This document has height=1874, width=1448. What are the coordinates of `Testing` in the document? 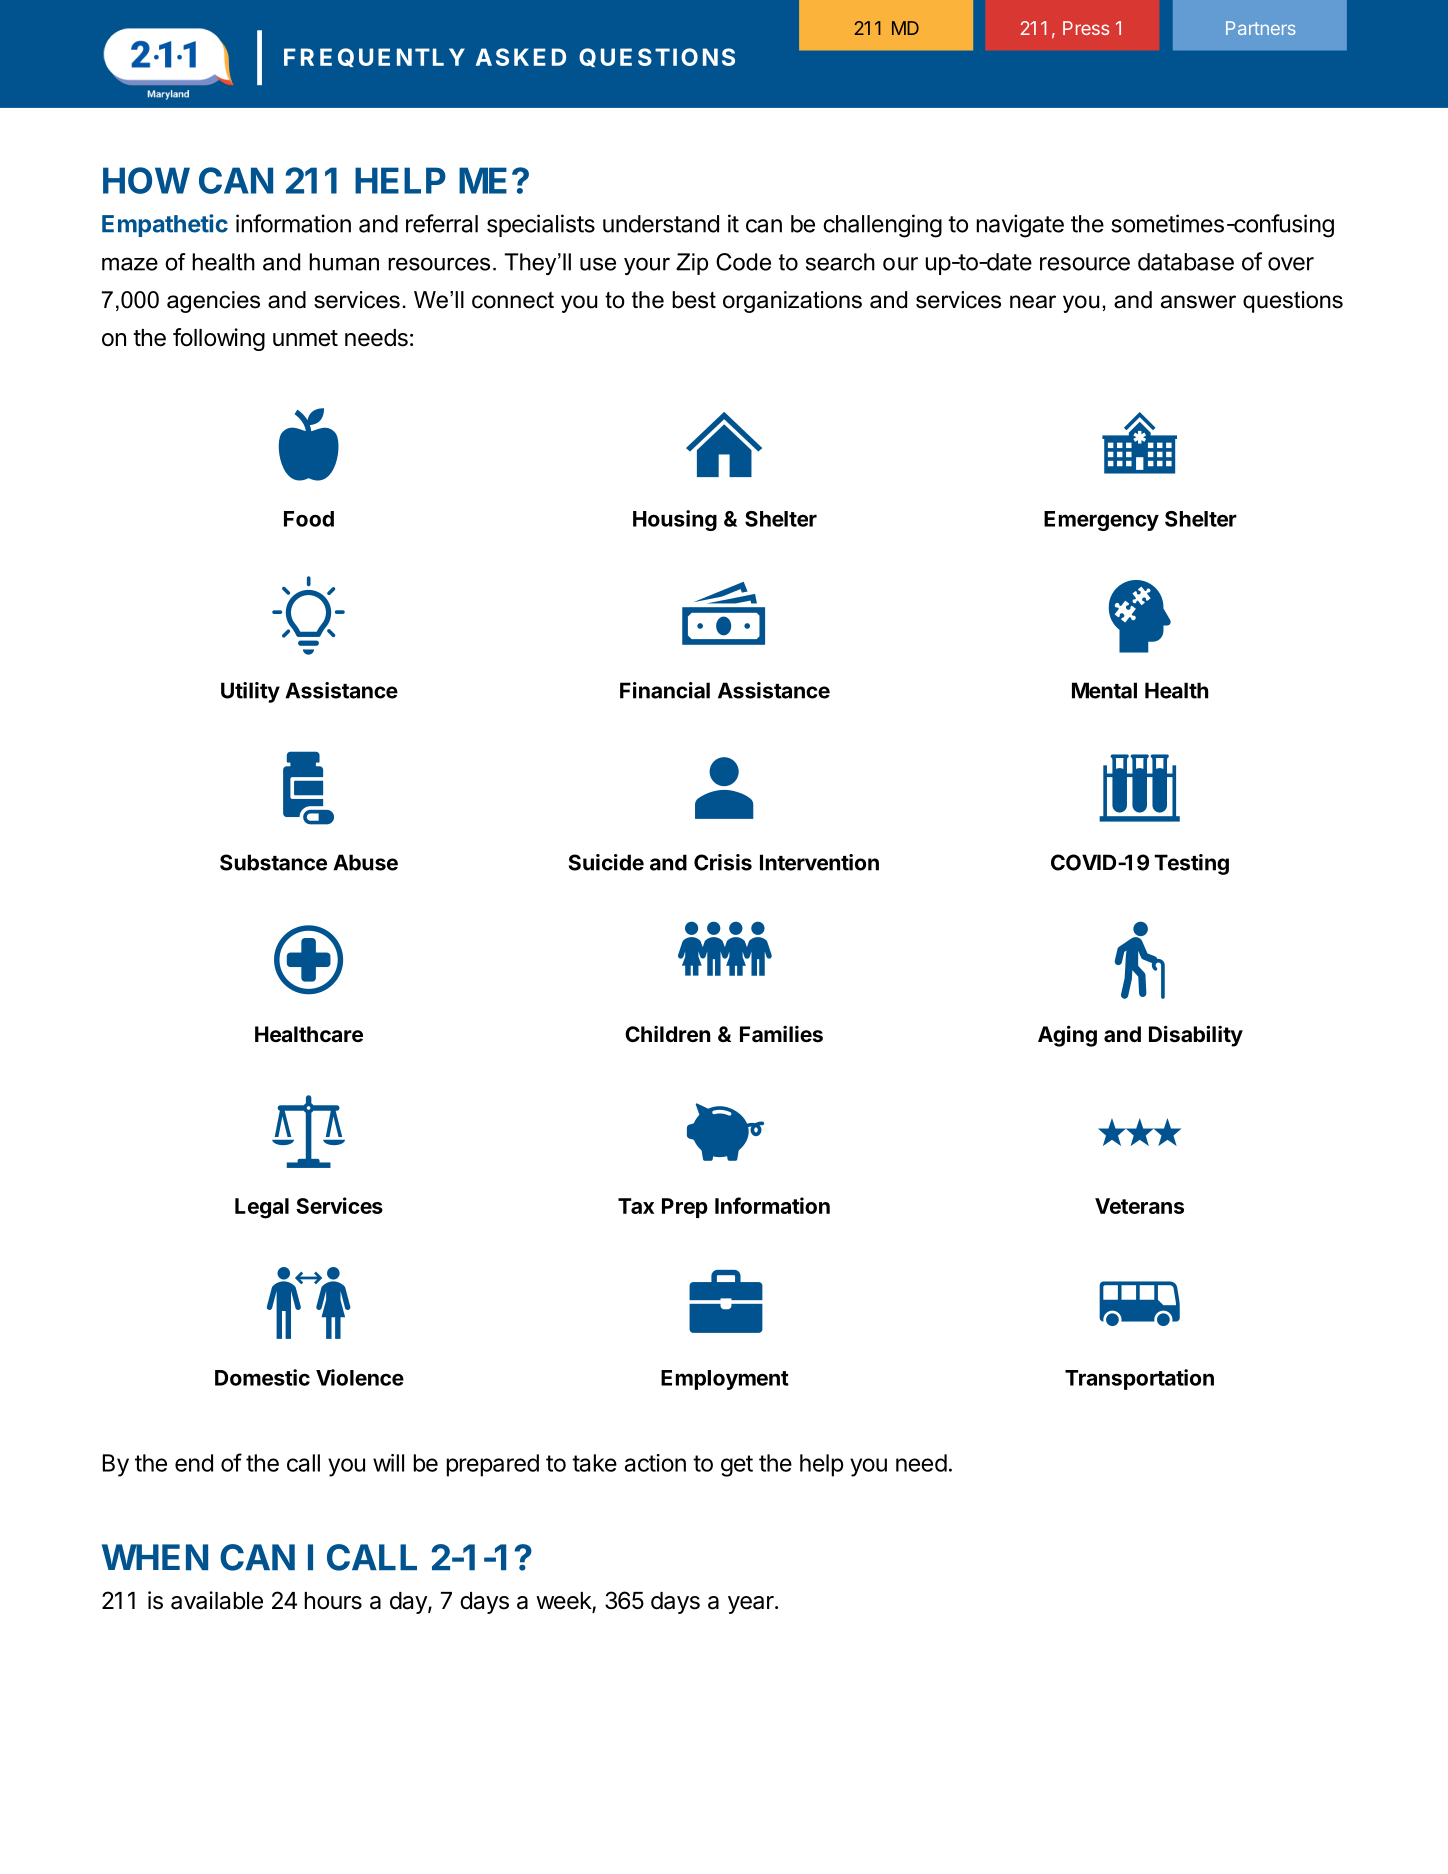 It's located at (1191, 864).
